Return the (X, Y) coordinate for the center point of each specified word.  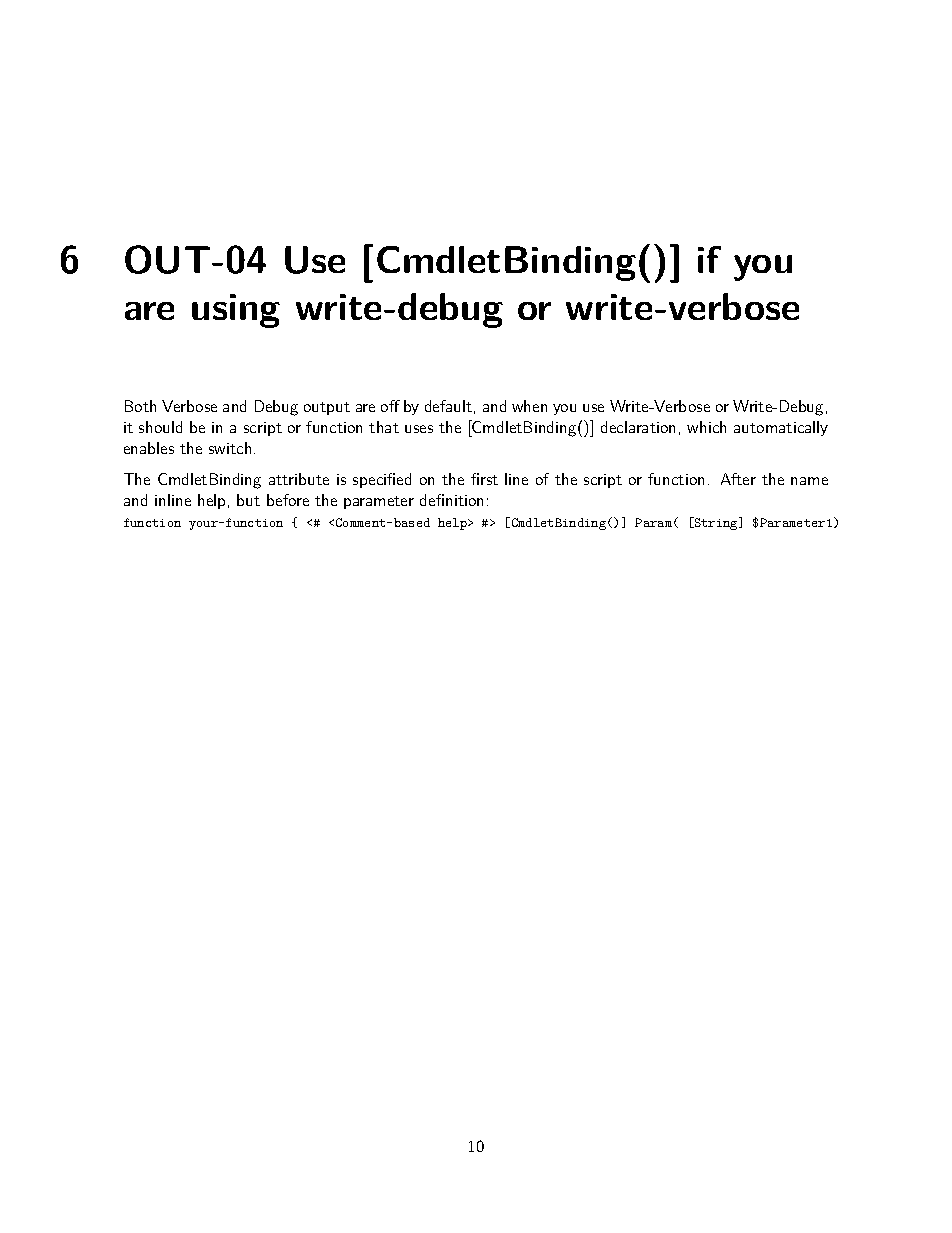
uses (419, 429)
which (706, 427)
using (236, 311)
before (288, 500)
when (529, 406)
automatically (781, 428)
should (160, 427)
